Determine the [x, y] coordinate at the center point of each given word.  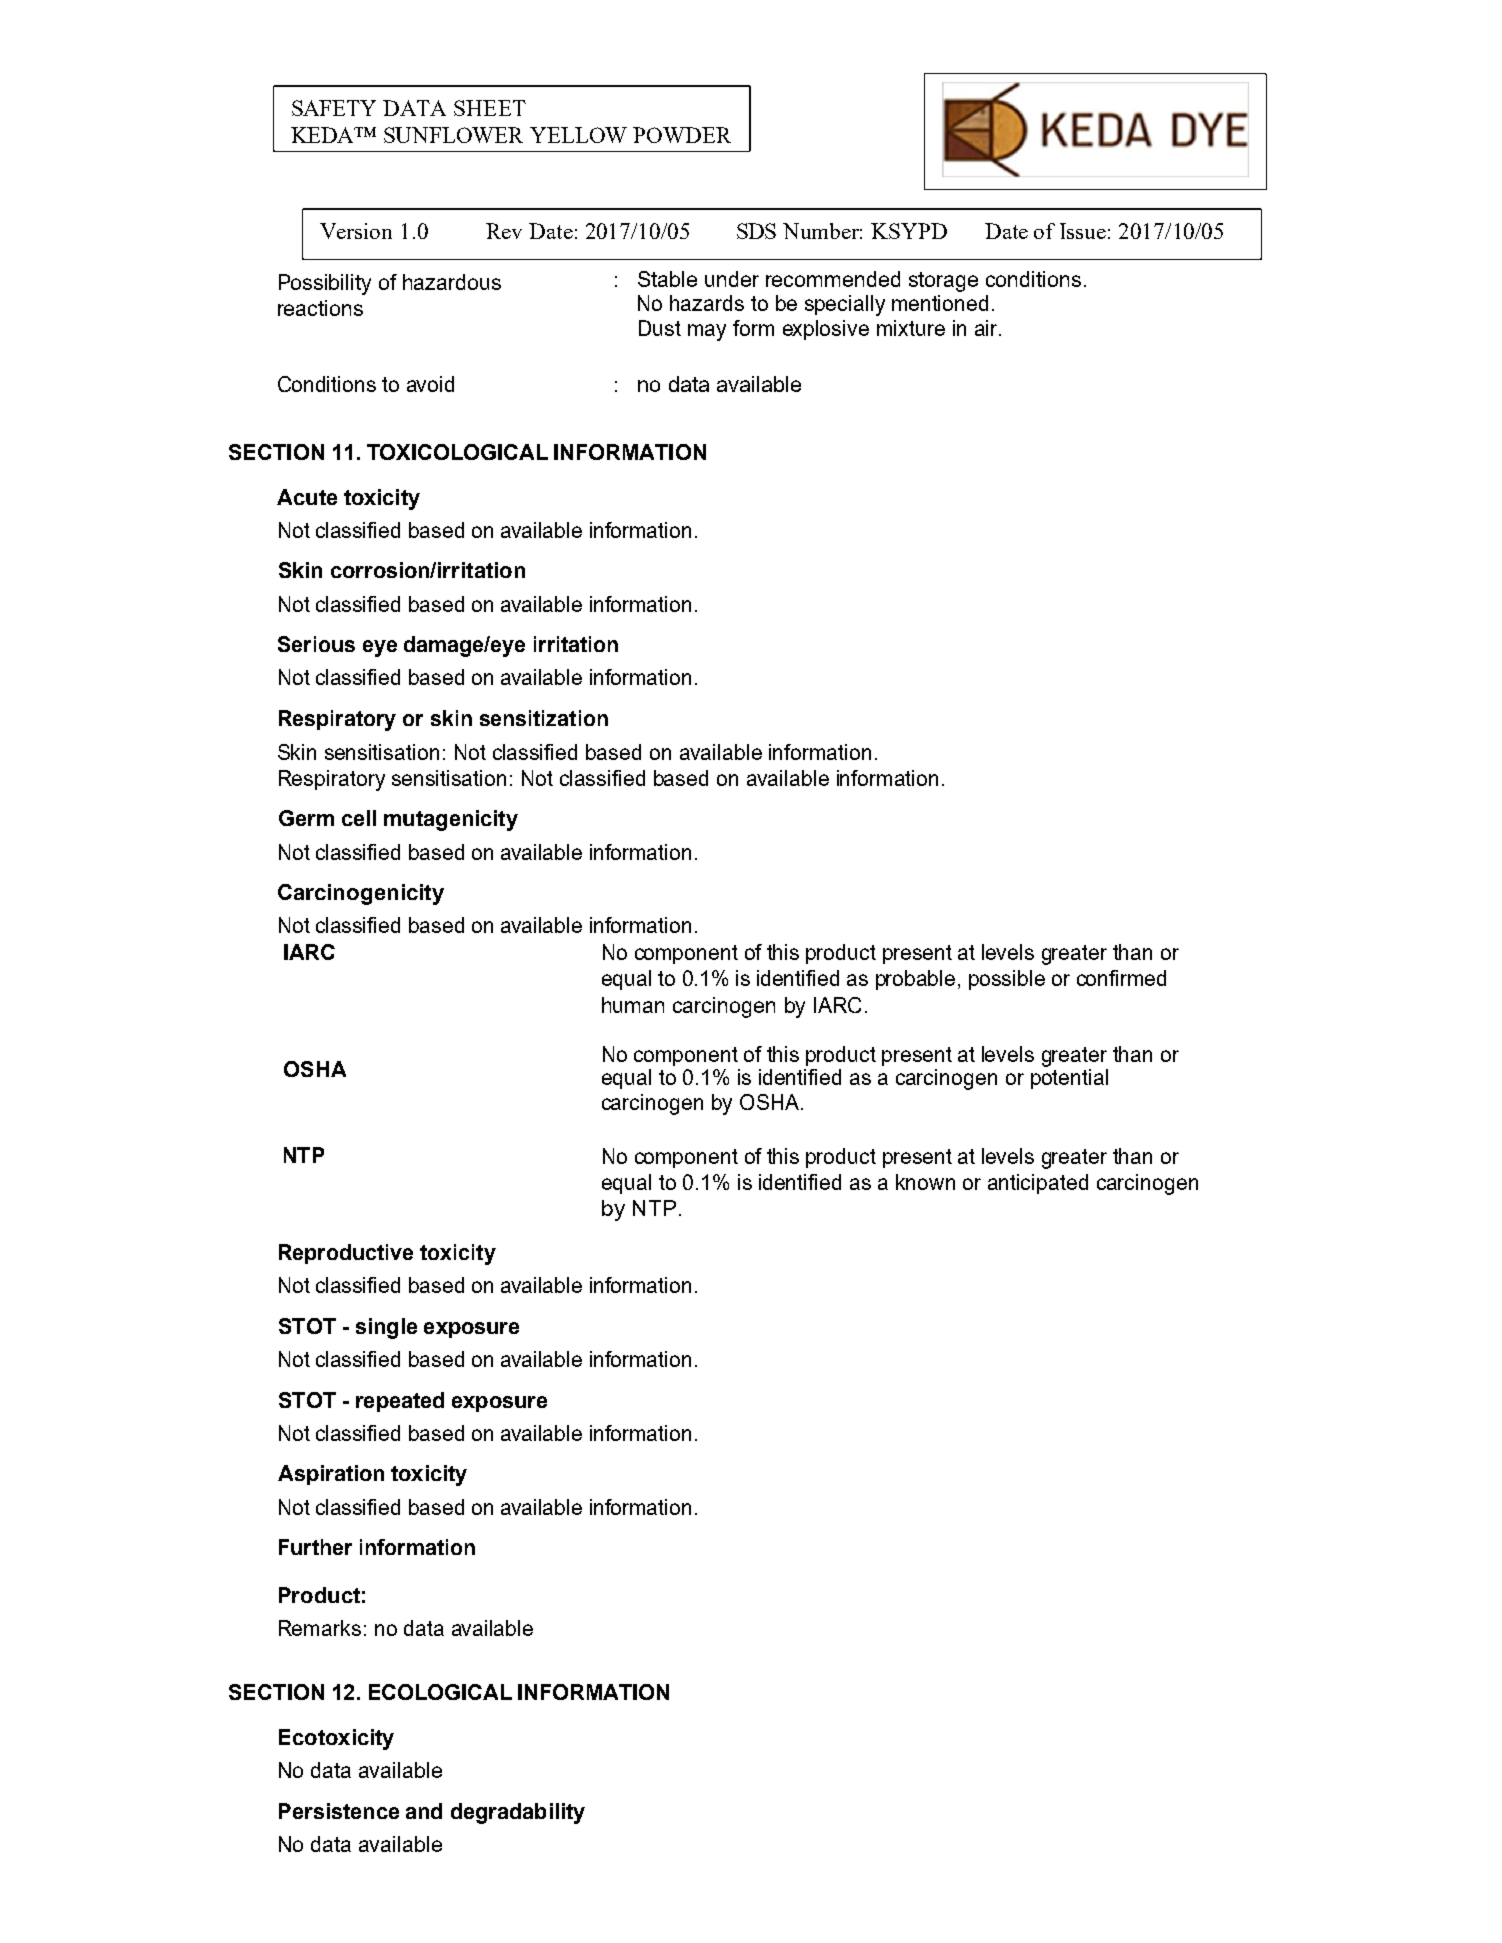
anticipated [1038, 1184]
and [424, 1811]
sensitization [544, 718]
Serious [316, 644]
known [925, 1182]
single [386, 1328]
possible [1007, 980]
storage [943, 282]
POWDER [682, 135]
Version [356, 231]
